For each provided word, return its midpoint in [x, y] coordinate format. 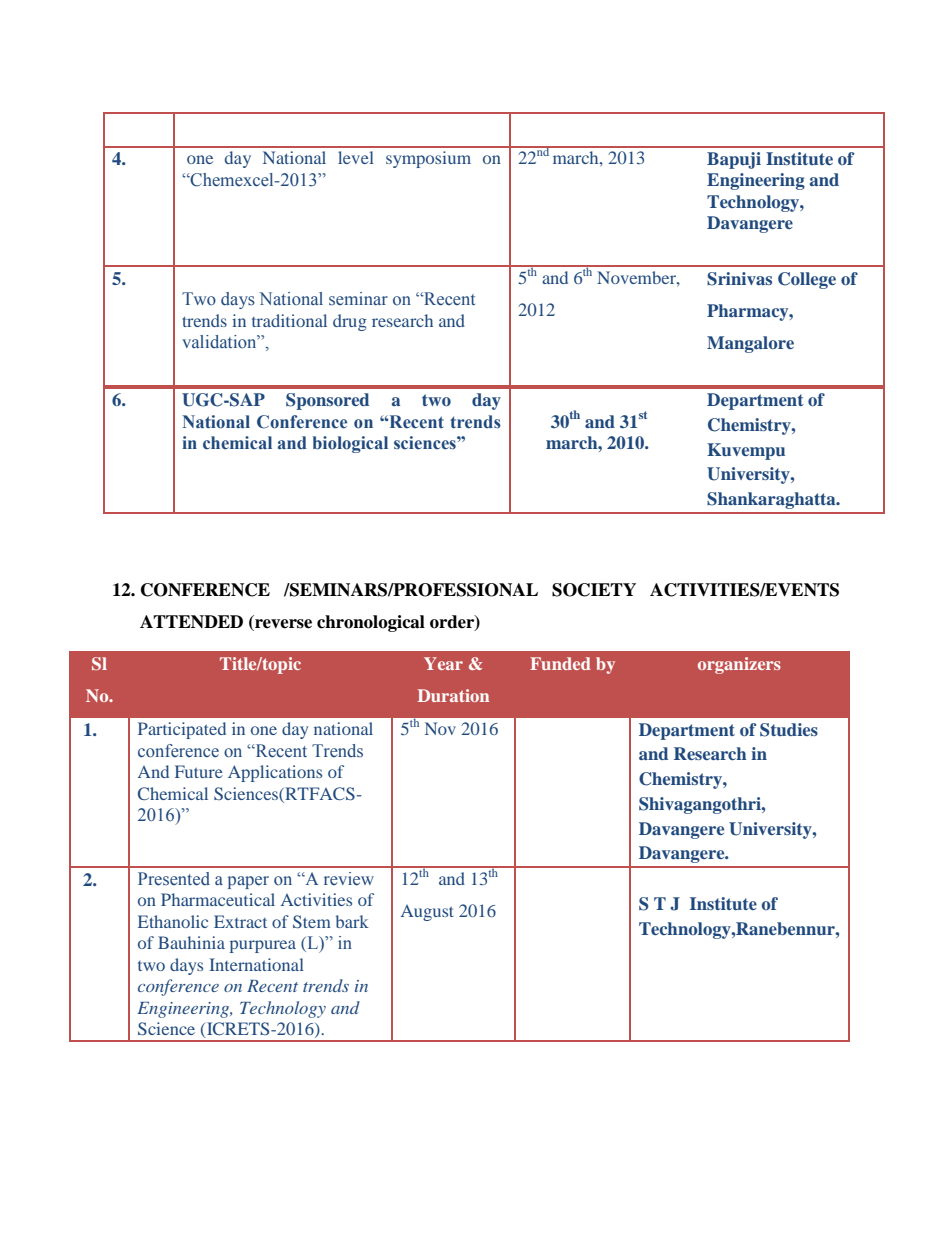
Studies [789, 730]
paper [248, 882]
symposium [428, 159]
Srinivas [739, 279]
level [356, 157]
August [427, 913]
